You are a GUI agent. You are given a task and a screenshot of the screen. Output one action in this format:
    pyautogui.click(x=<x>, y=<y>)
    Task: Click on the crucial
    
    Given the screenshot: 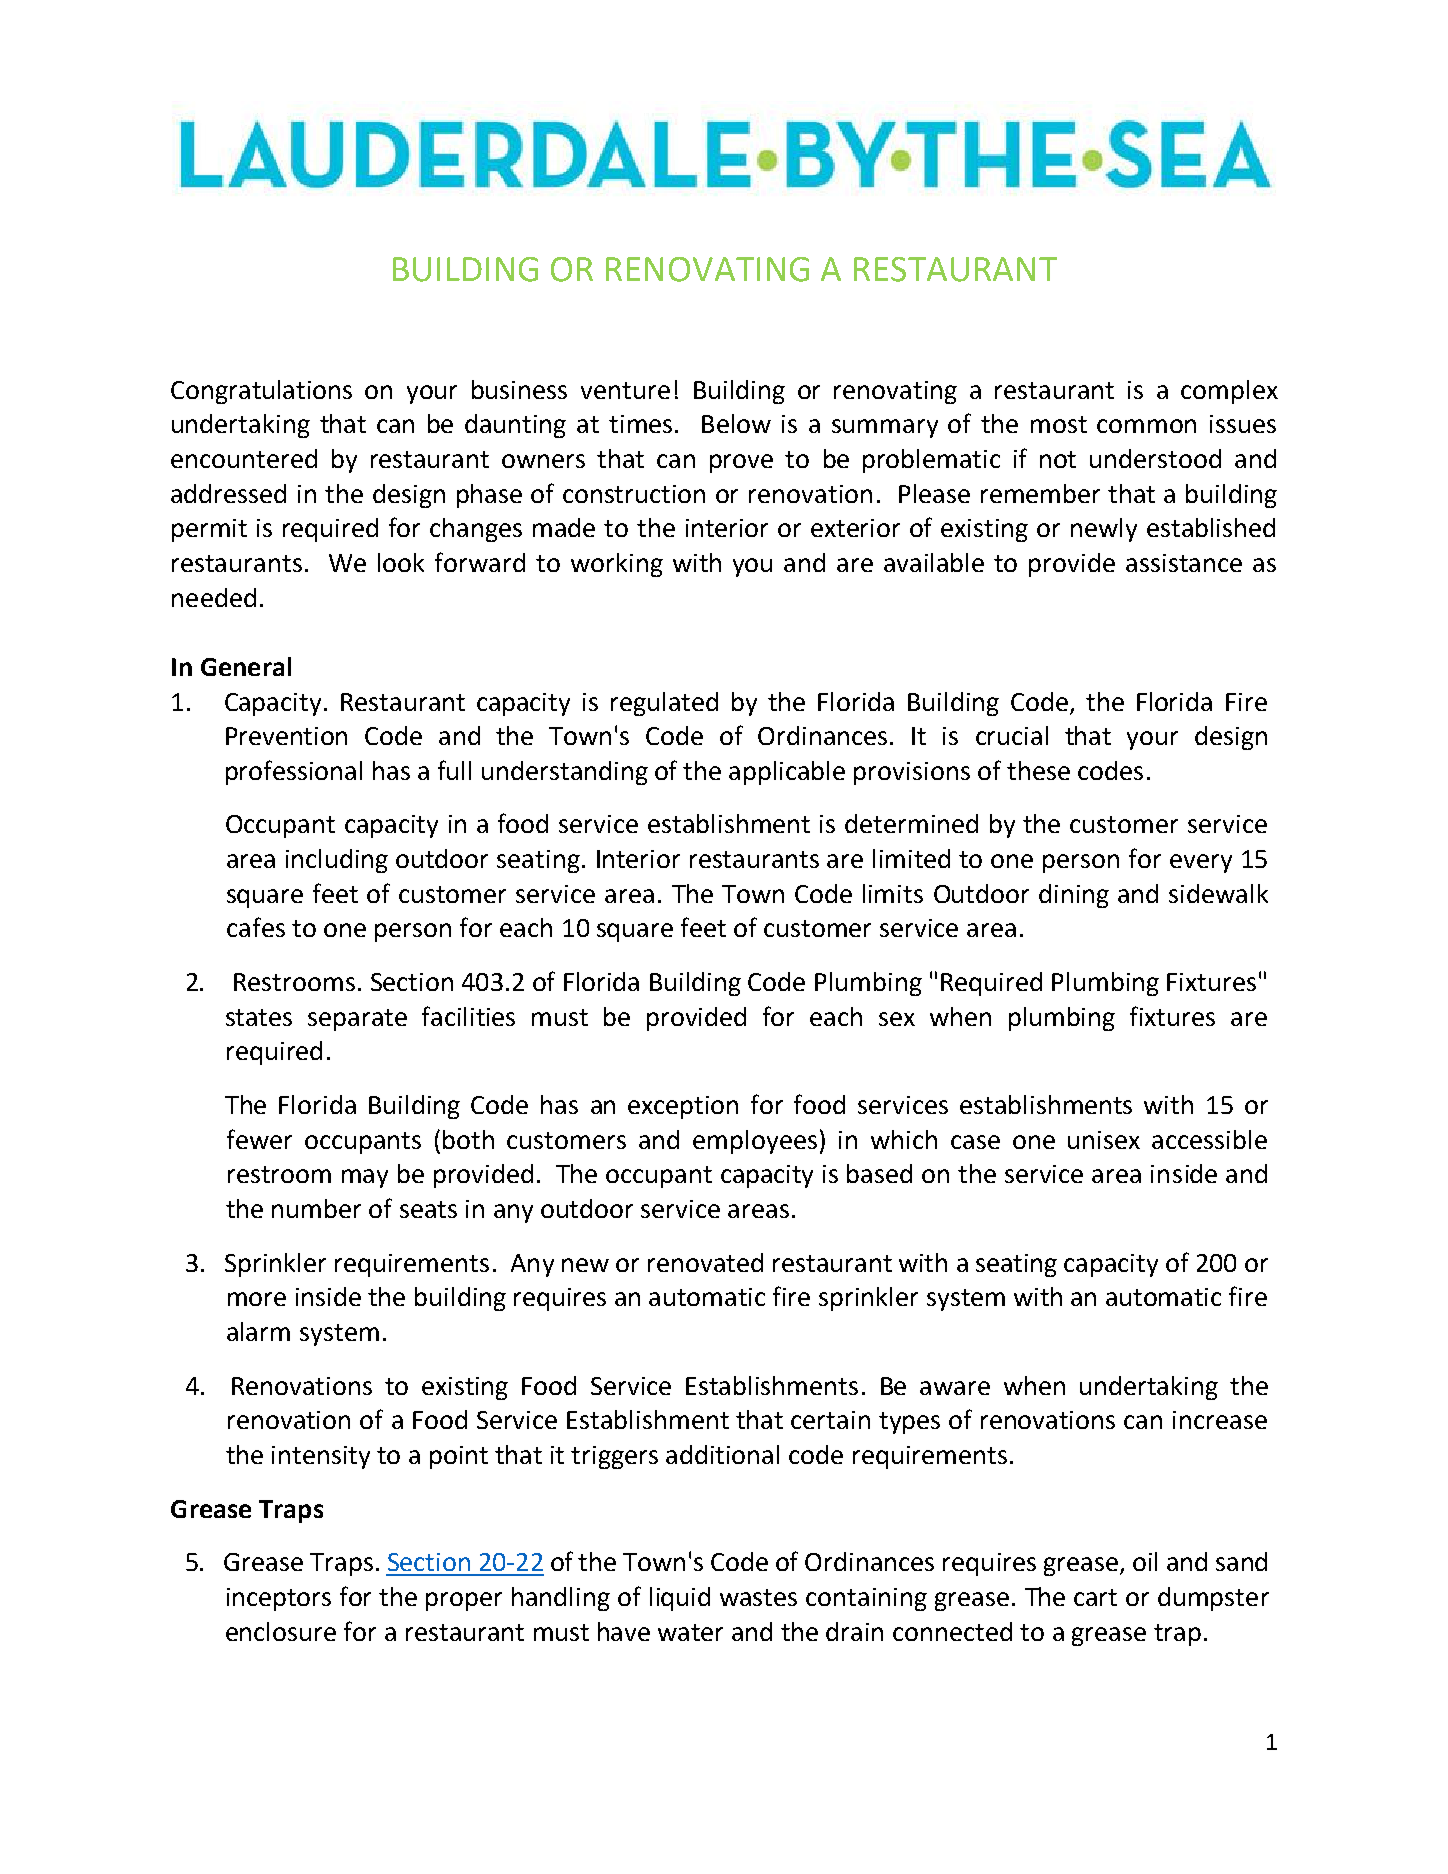 What is the action you would take?
    pyautogui.click(x=1012, y=735)
